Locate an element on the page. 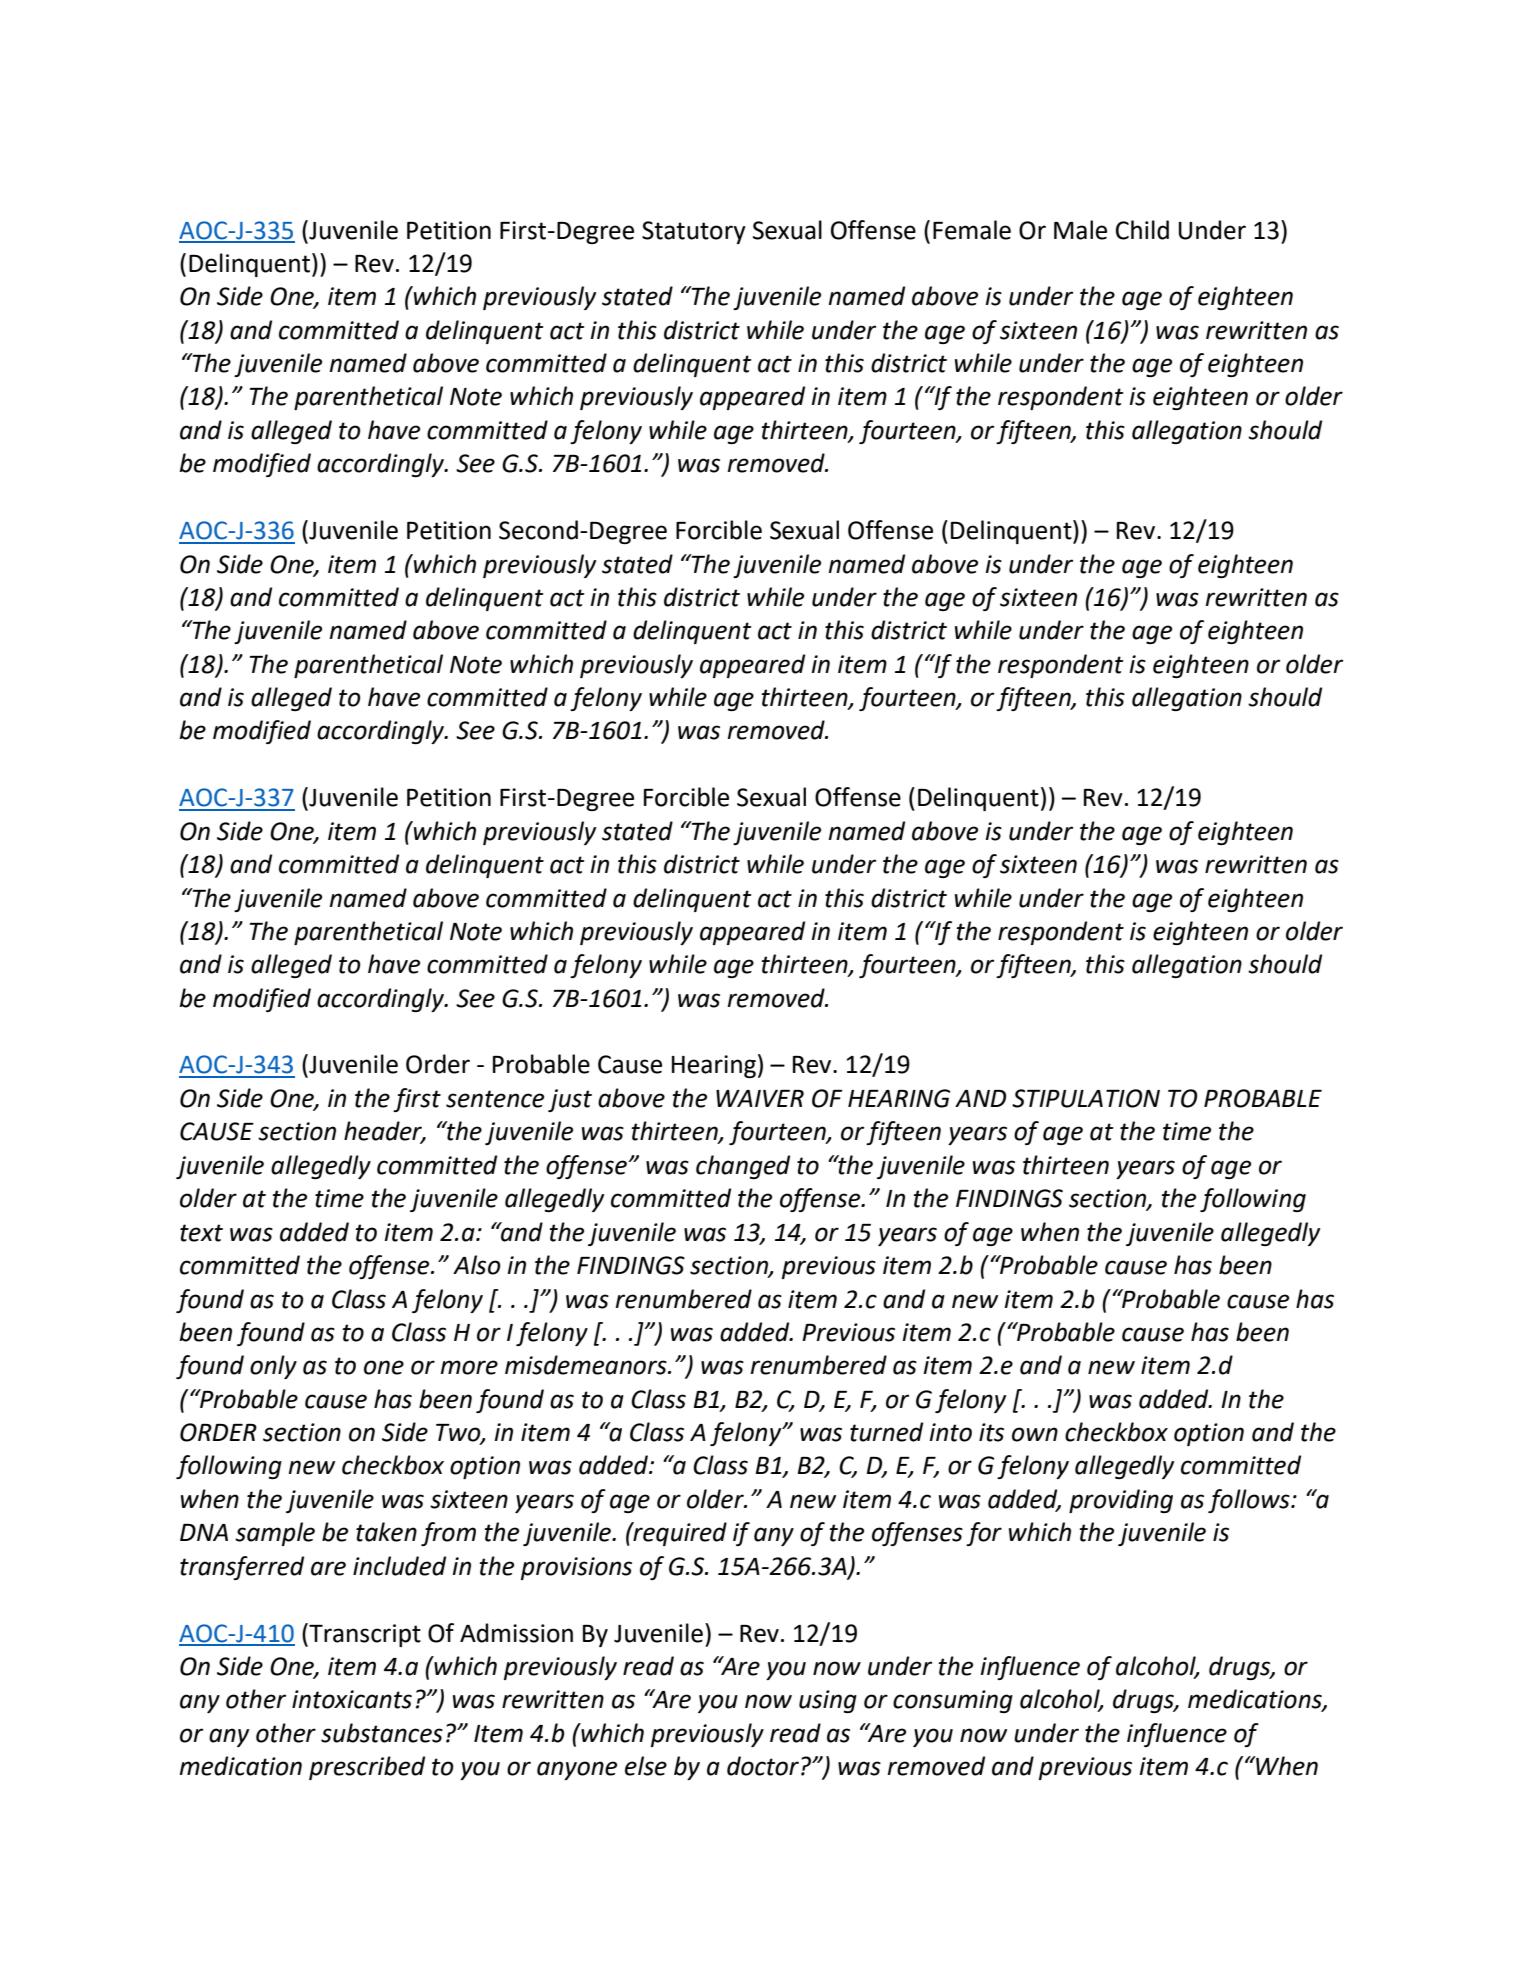 Image resolution: width=1522 pixels, height=1970 pixels. misdemeanors is located at coordinates (587, 1365).
